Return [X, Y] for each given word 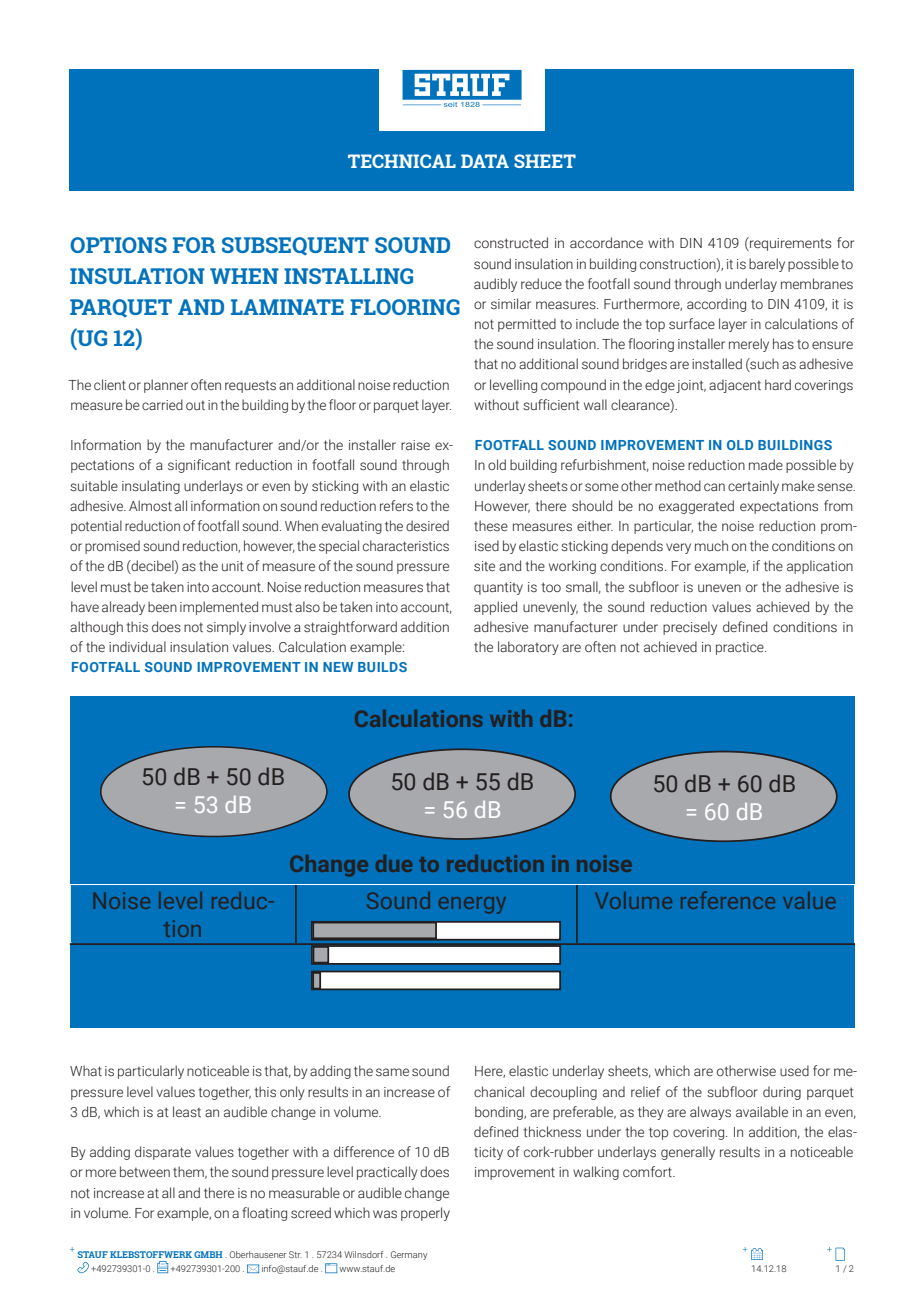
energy [472, 905]
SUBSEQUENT [295, 246]
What [86, 1070]
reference [728, 900]
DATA [485, 161]
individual [137, 646]
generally [688, 1153]
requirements [789, 244]
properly [425, 1214]
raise [415, 445]
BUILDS [382, 667]
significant [199, 466]
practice [741, 648]
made [766, 464]
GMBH [208, 1254]
